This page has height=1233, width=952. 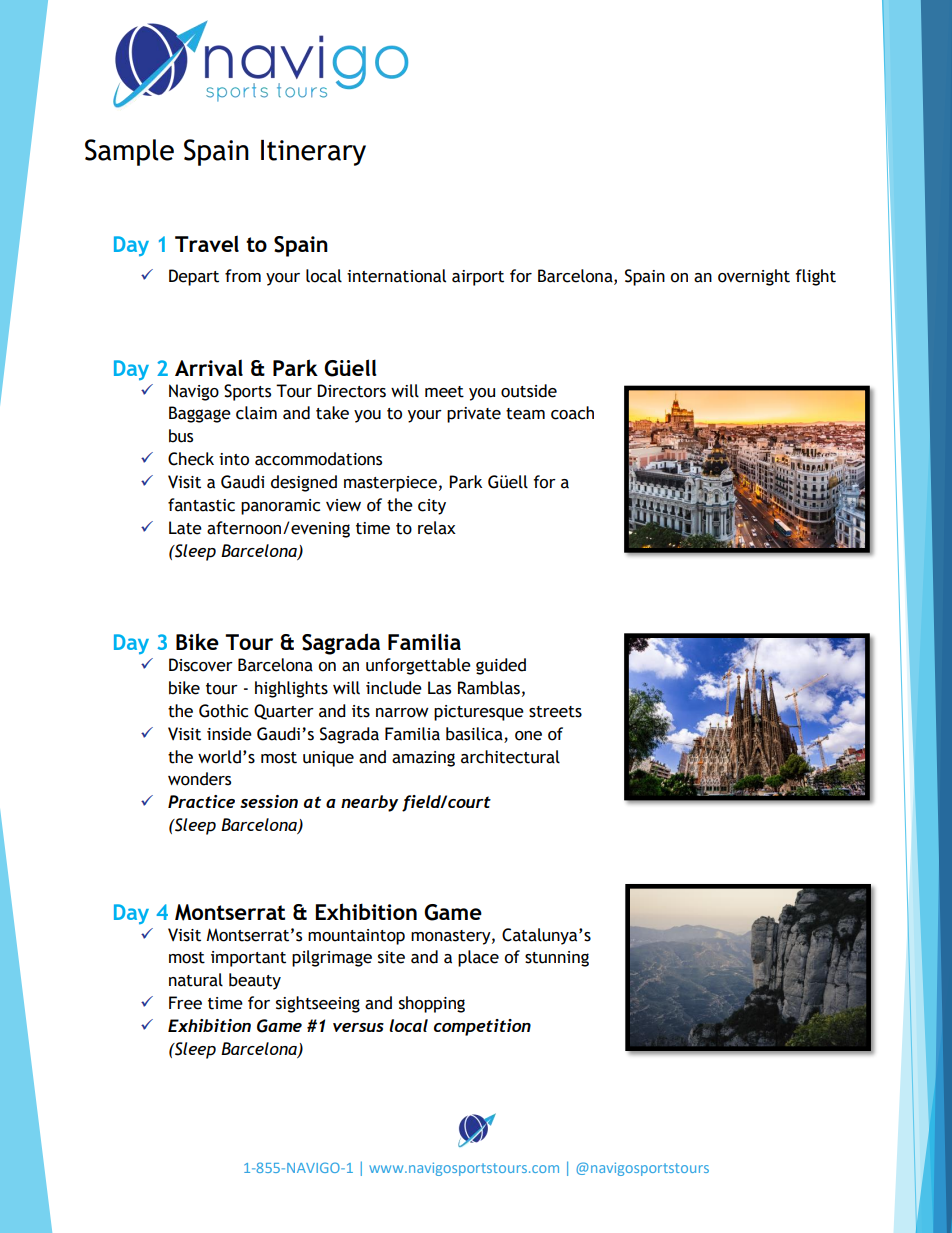 I want to click on shopping, so click(x=432, y=1004).
